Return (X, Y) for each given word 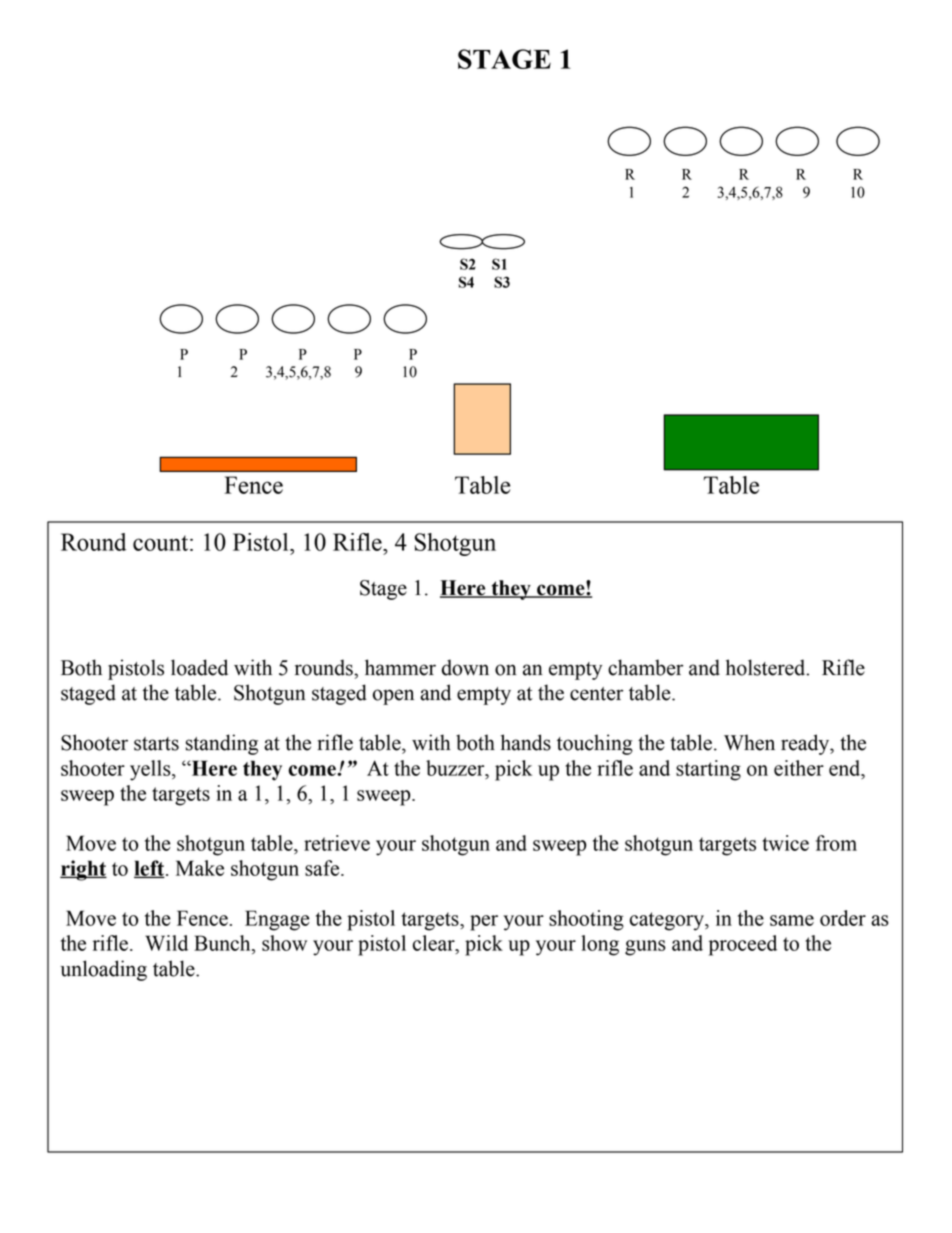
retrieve (337, 843)
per (484, 923)
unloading (103, 970)
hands (526, 742)
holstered (767, 667)
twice (785, 843)
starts (156, 744)
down (465, 667)
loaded (199, 667)
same (792, 920)
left (149, 869)
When (749, 742)
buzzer (456, 768)
